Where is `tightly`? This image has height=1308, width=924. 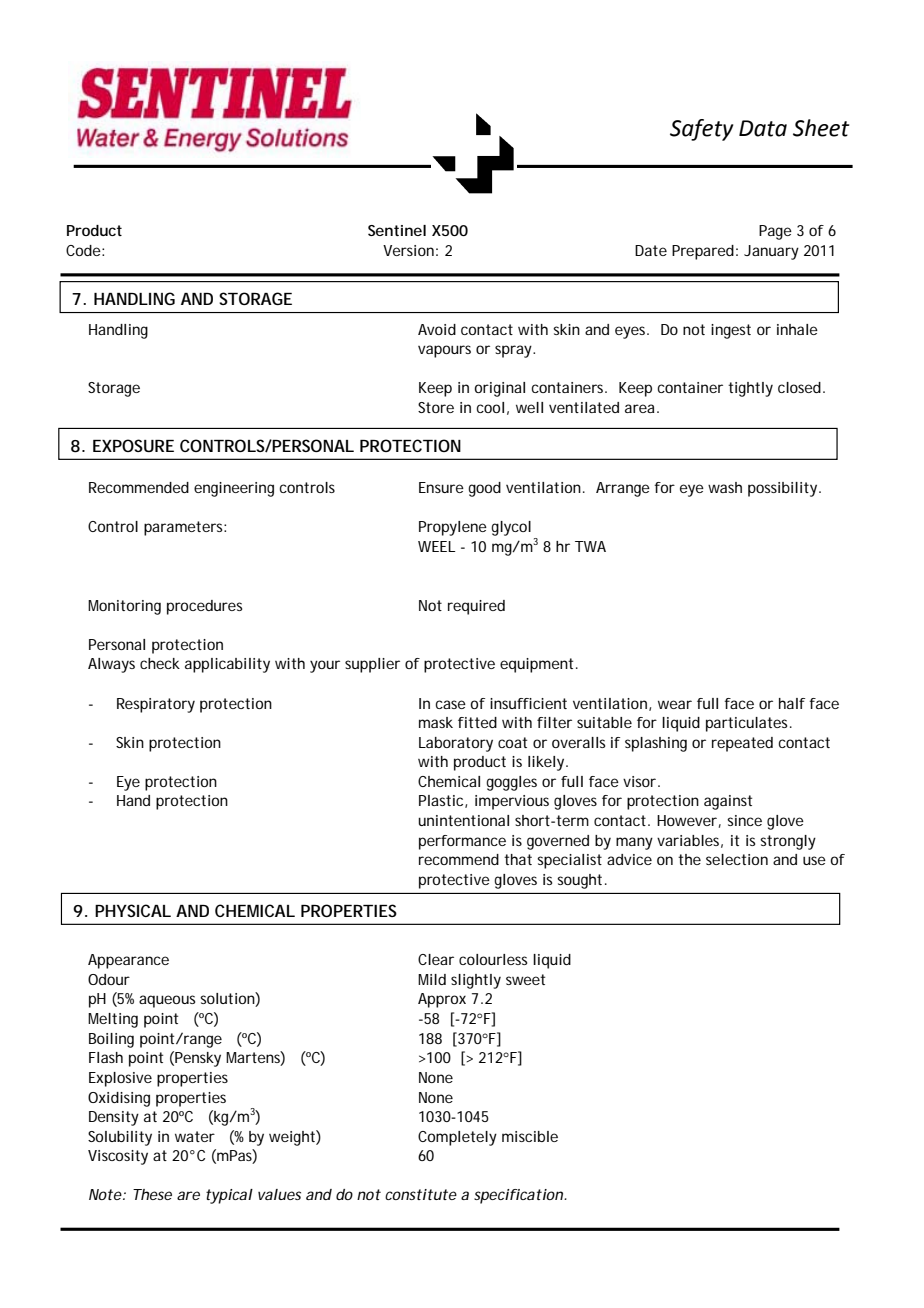 tightly is located at coordinates (750, 389).
